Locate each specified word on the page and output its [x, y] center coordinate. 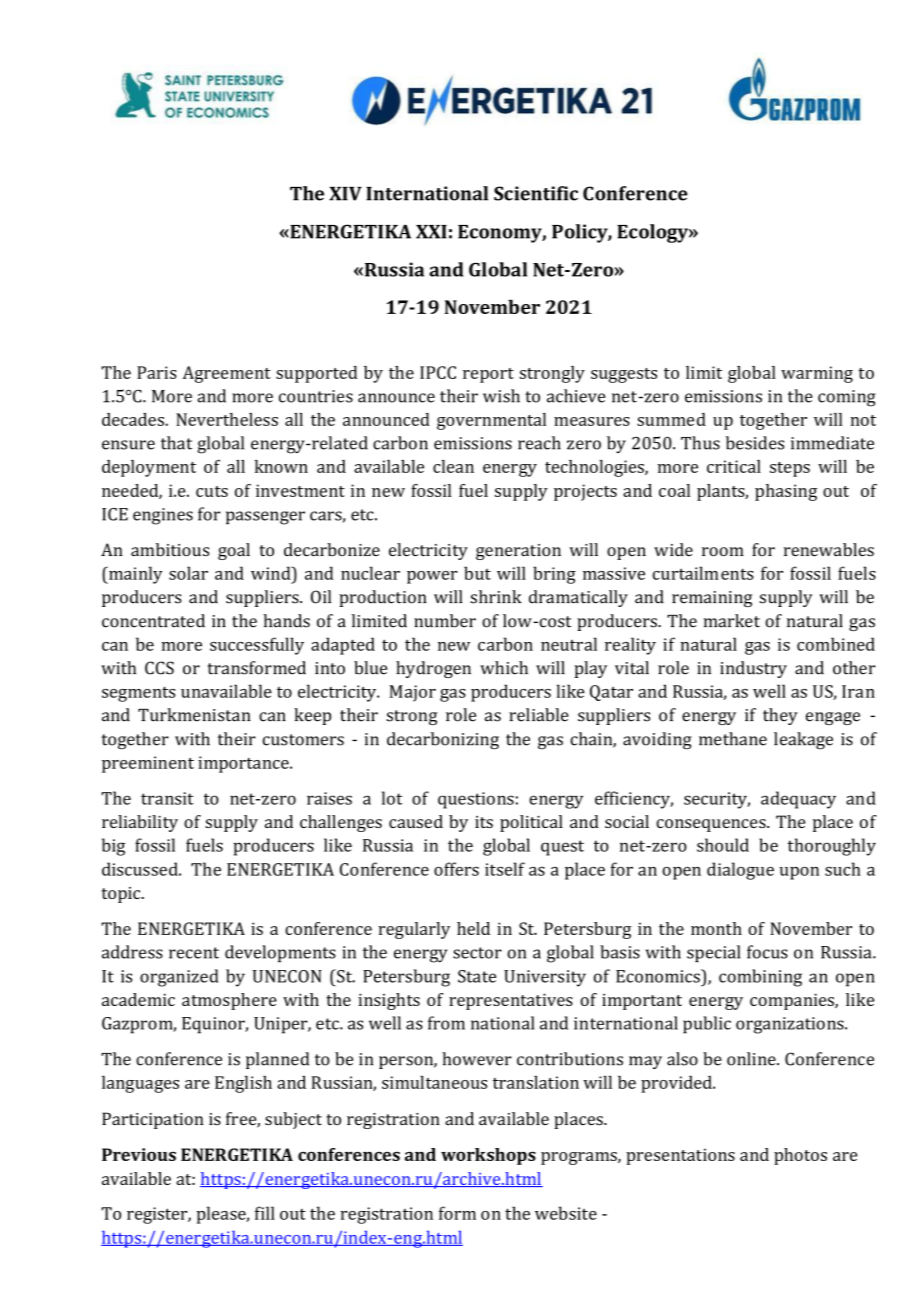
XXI [431, 232]
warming [817, 374]
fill [265, 1213]
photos [800, 1156]
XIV [345, 194]
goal [234, 551]
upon [799, 873]
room [723, 552]
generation [518, 552]
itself [505, 869]
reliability [140, 823]
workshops [488, 1156]
